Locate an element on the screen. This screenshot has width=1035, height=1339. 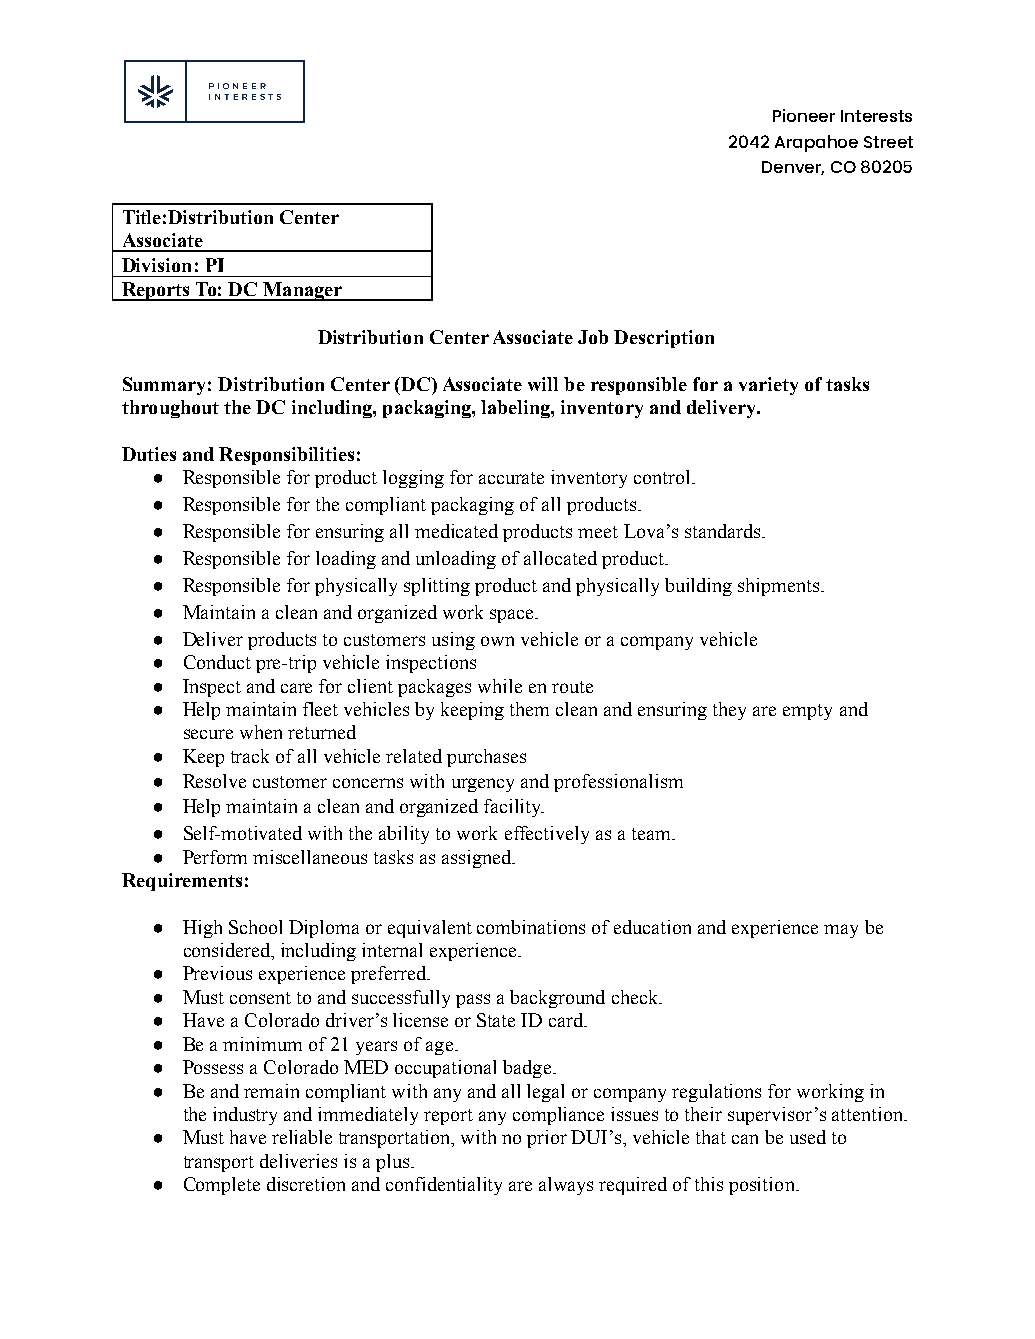
Complete is located at coordinates (222, 1186).
